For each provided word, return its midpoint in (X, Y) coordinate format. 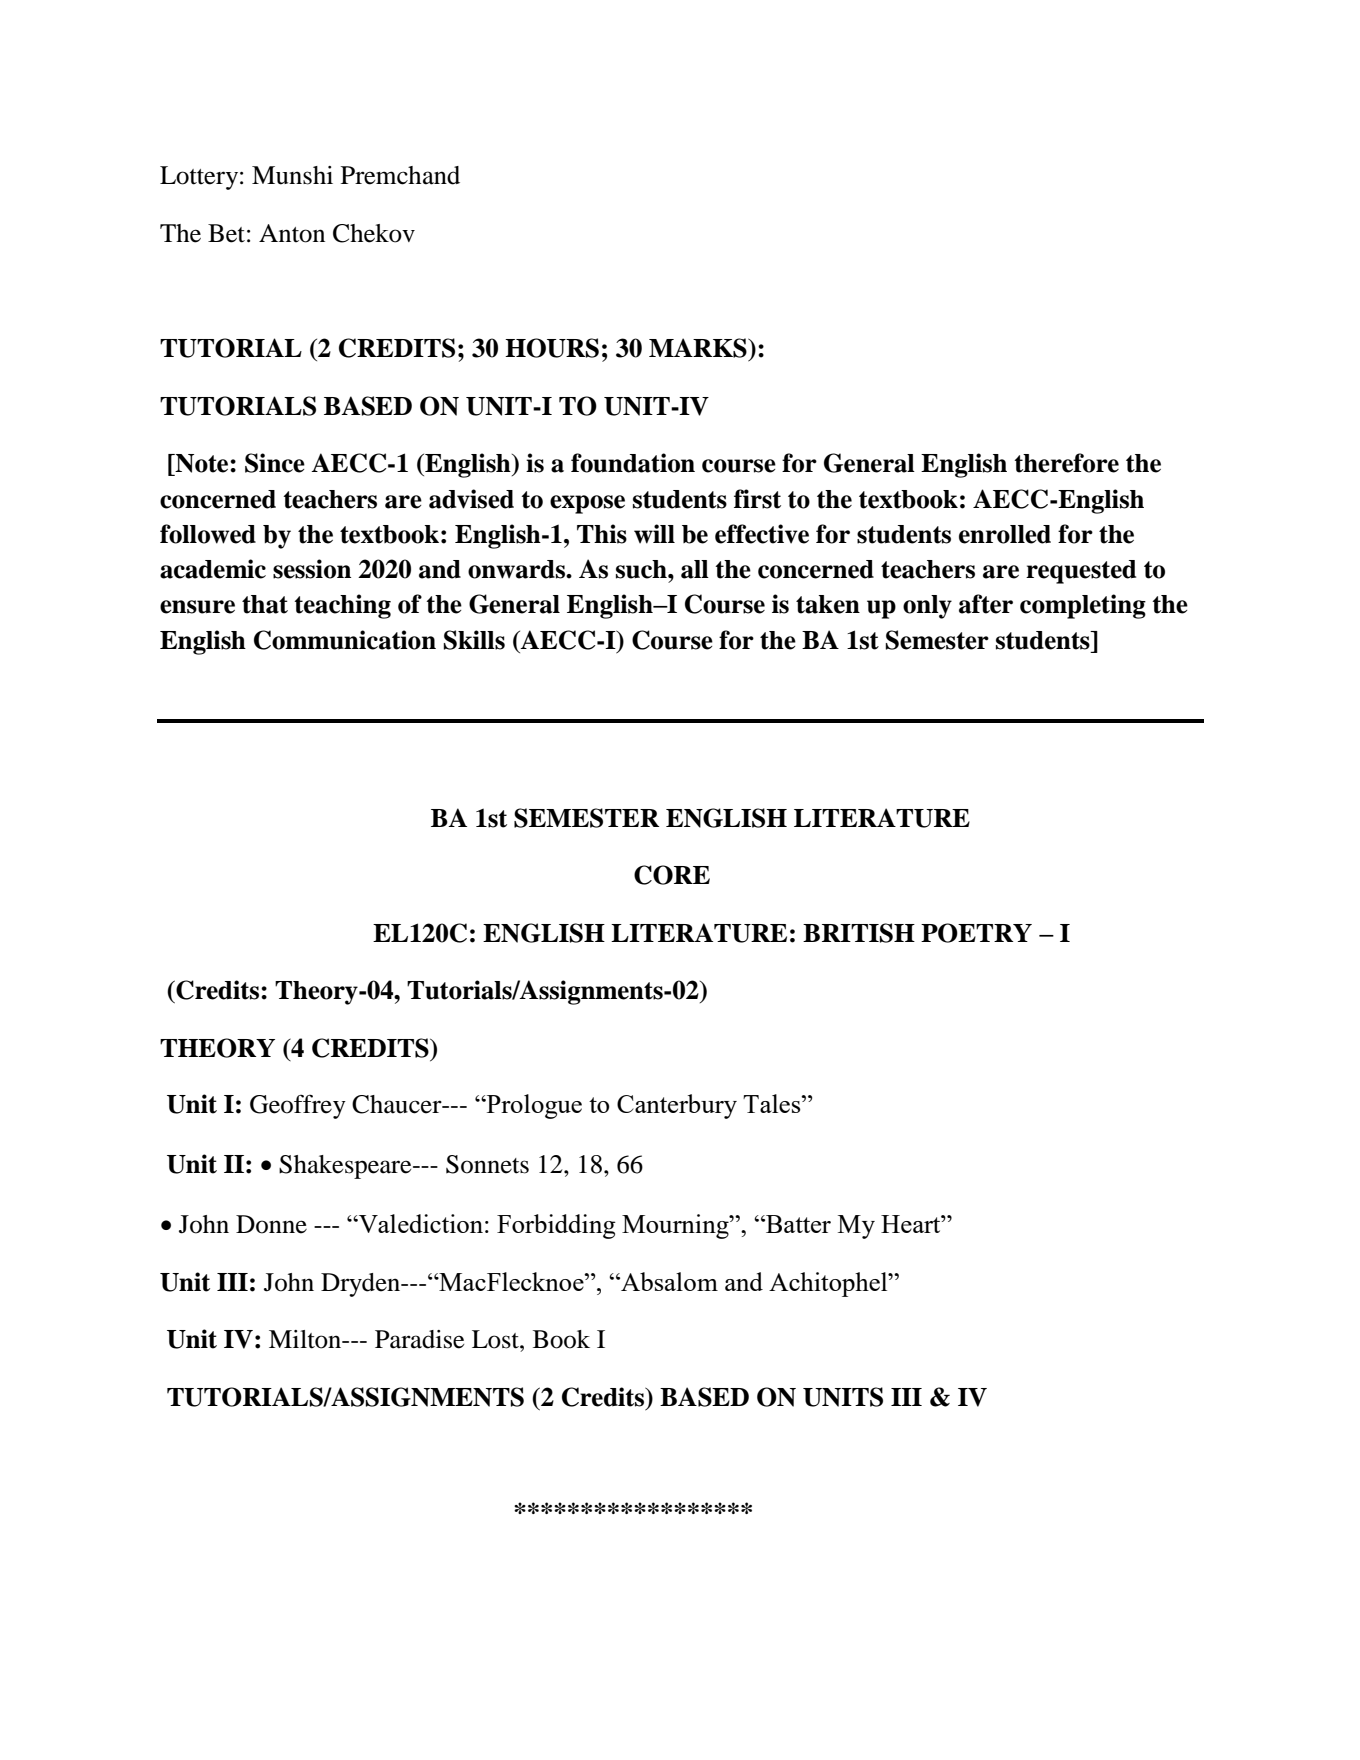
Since (275, 463)
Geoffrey (298, 1106)
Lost (496, 1339)
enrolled (1005, 534)
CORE (672, 875)
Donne (271, 1224)
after (986, 604)
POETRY (976, 933)
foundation (633, 463)
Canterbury (677, 1106)
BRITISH (859, 933)
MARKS (699, 348)
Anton (292, 233)
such (642, 569)
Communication (345, 640)
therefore (1066, 463)
